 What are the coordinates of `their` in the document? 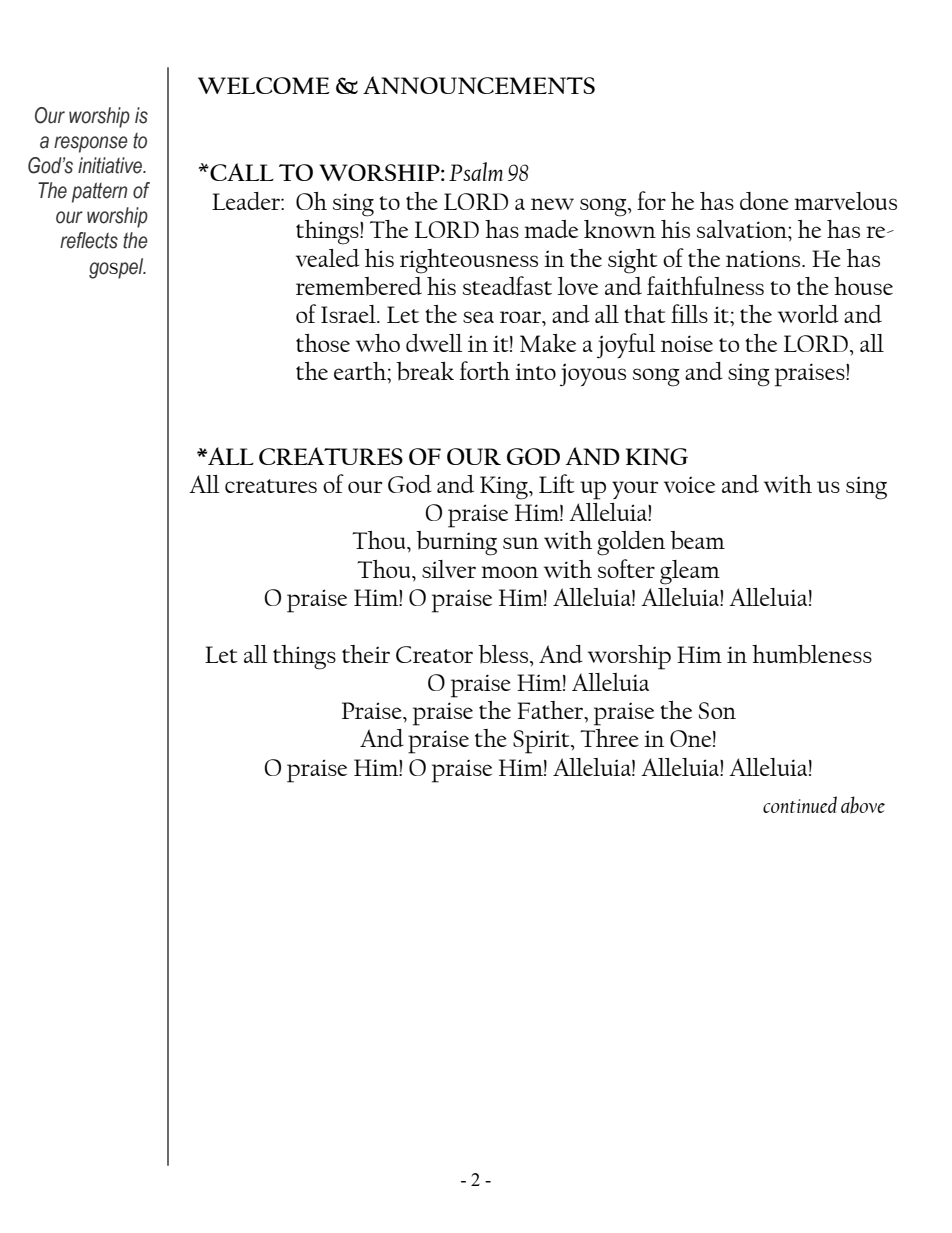 It's located at (366, 654).
